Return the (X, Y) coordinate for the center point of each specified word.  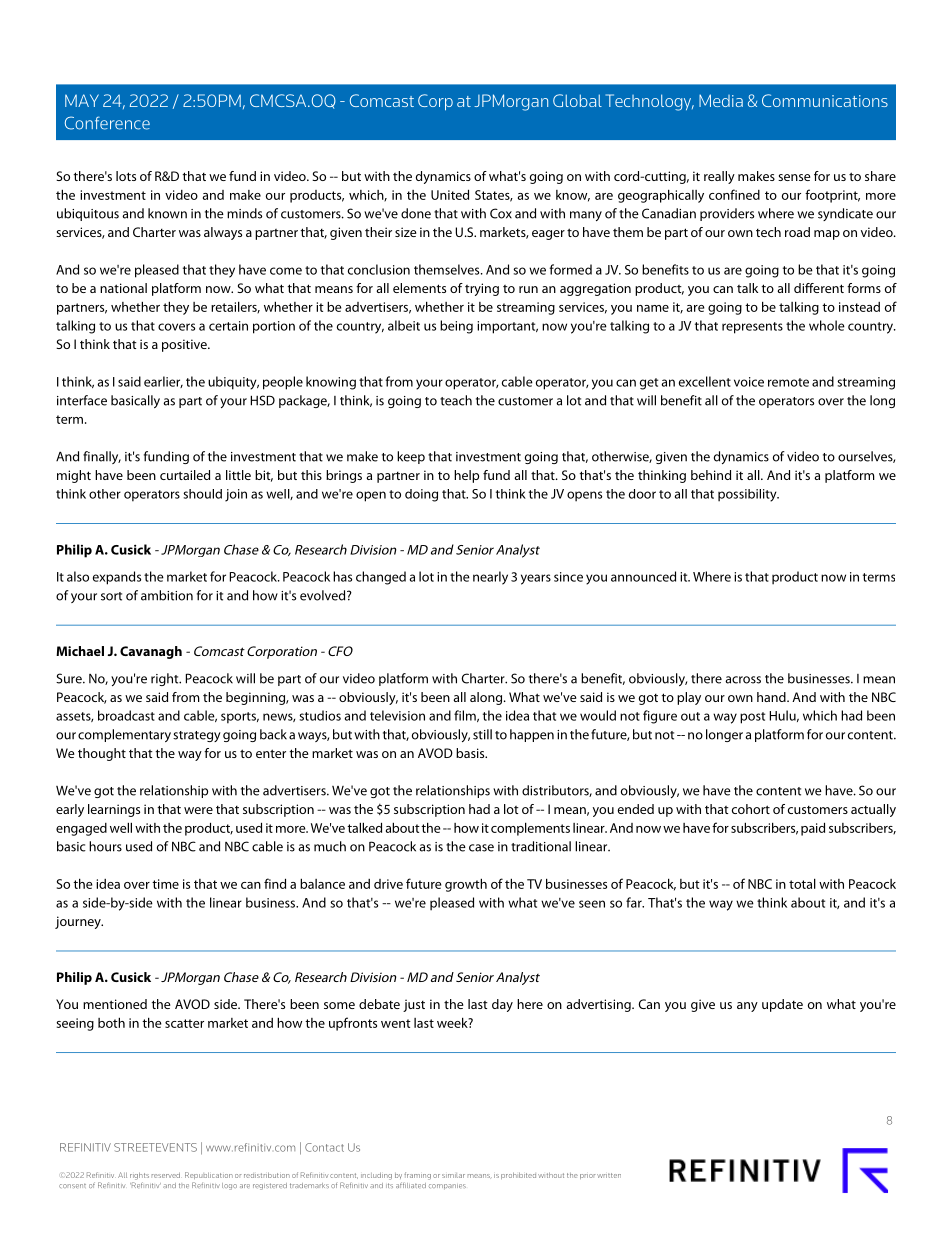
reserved (166, 1175)
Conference (107, 123)
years (536, 579)
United (450, 194)
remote (788, 382)
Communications (825, 100)
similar (453, 1175)
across (743, 680)
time (165, 884)
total (802, 883)
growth (466, 885)
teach (456, 400)
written (609, 1175)
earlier (163, 382)
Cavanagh (151, 652)
